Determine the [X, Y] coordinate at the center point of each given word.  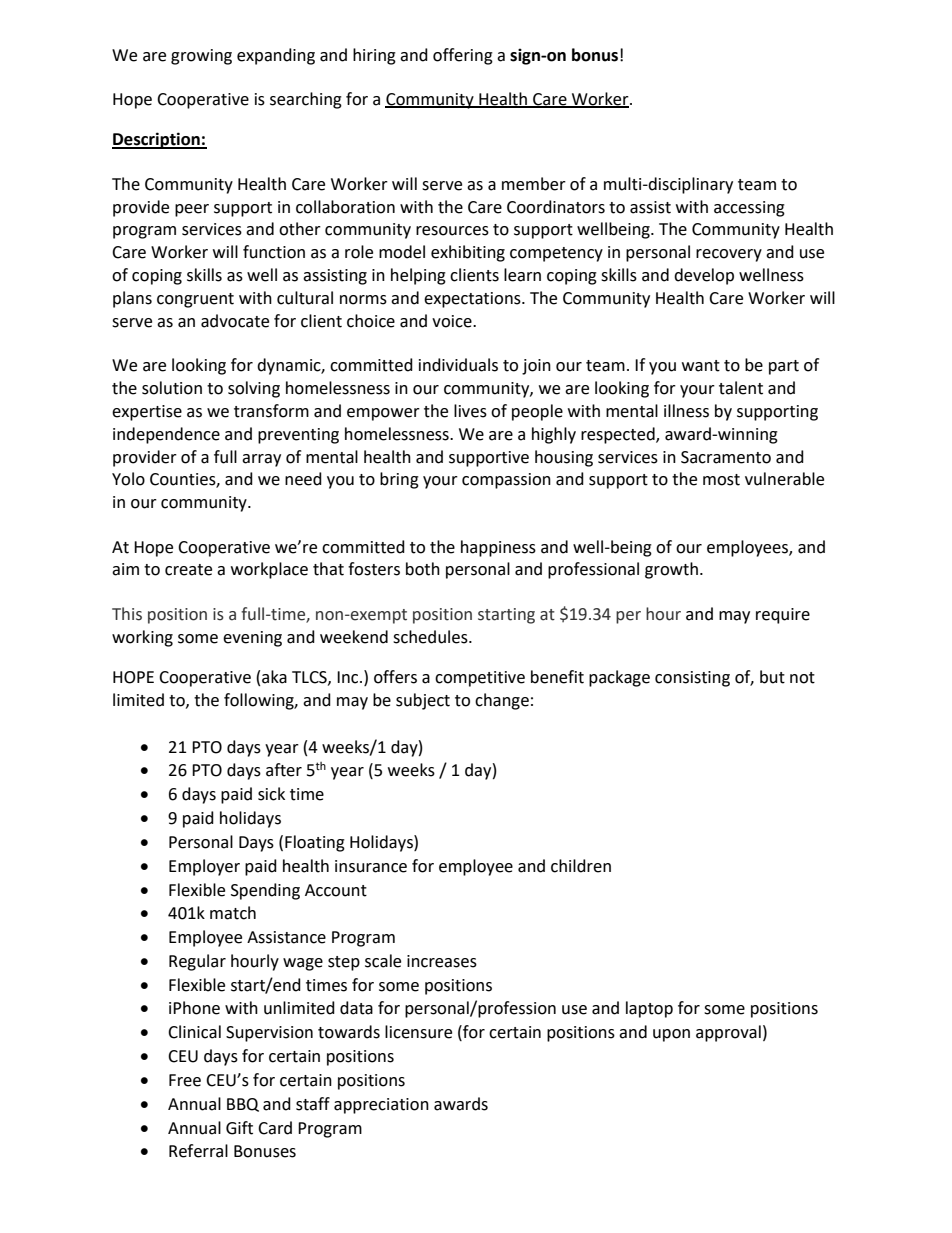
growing [201, 57]
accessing [749, 209]
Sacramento [726, 457]
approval [728, 1033]
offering [463, 56]
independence [166, 435]
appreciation [381, 1106]
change [502, 701]
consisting [692, 679]
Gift [239, 1128]
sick [271, 794]
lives [470, 411]
